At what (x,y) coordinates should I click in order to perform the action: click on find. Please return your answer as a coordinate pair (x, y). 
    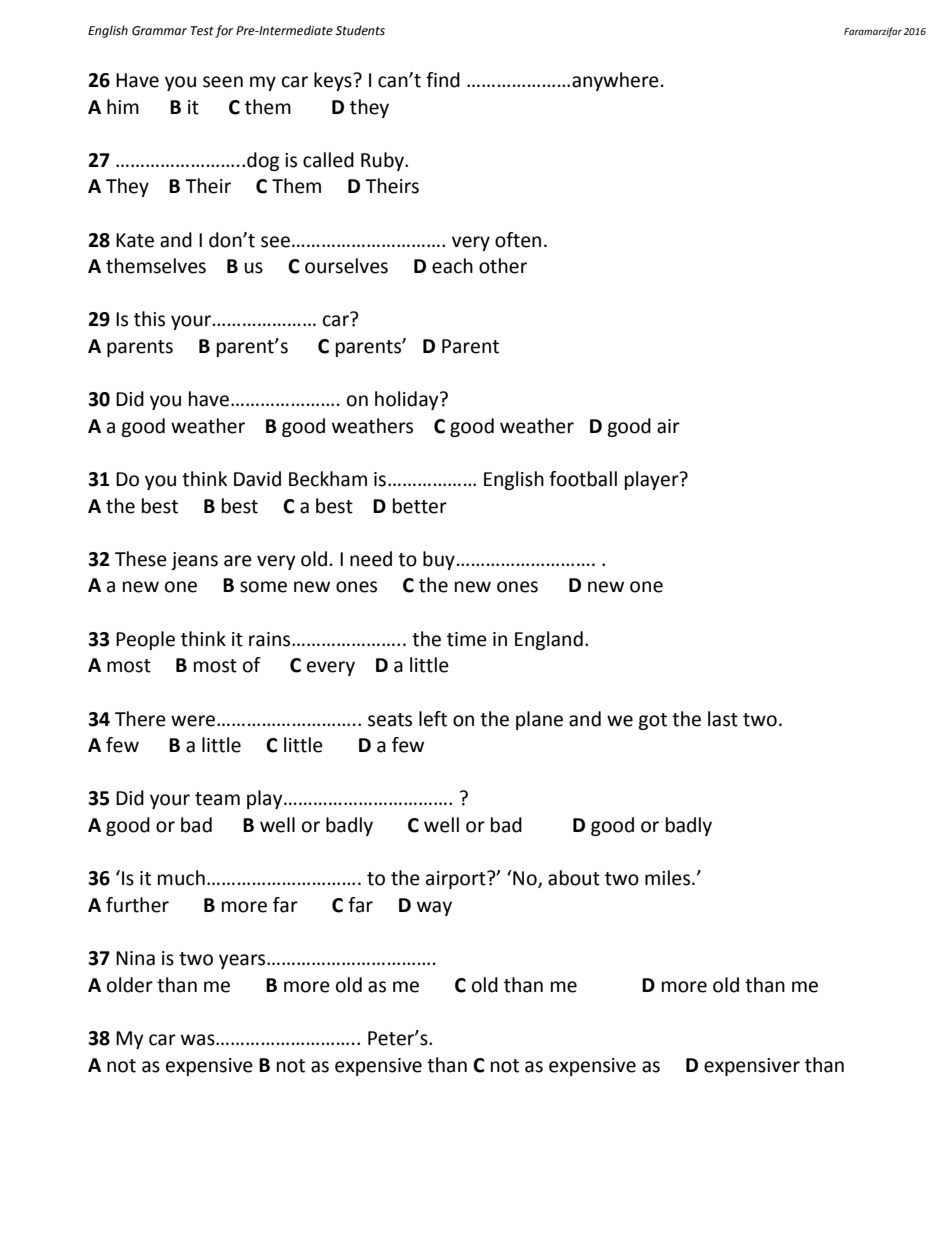
    Looking at the image, I should click on (443, 80).
